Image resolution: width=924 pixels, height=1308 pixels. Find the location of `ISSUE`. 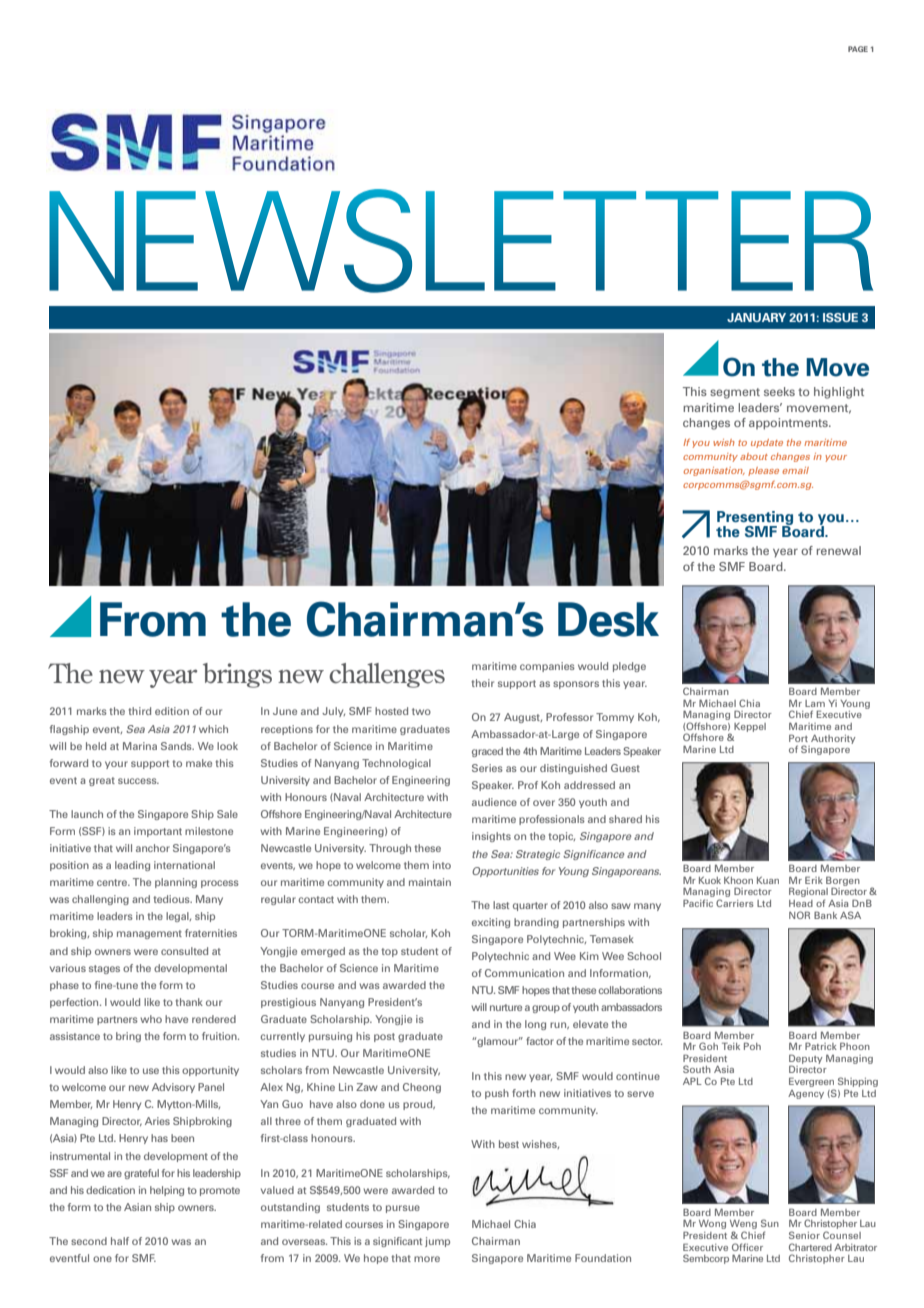

ISSUE is located at coordinates (840, 317).
